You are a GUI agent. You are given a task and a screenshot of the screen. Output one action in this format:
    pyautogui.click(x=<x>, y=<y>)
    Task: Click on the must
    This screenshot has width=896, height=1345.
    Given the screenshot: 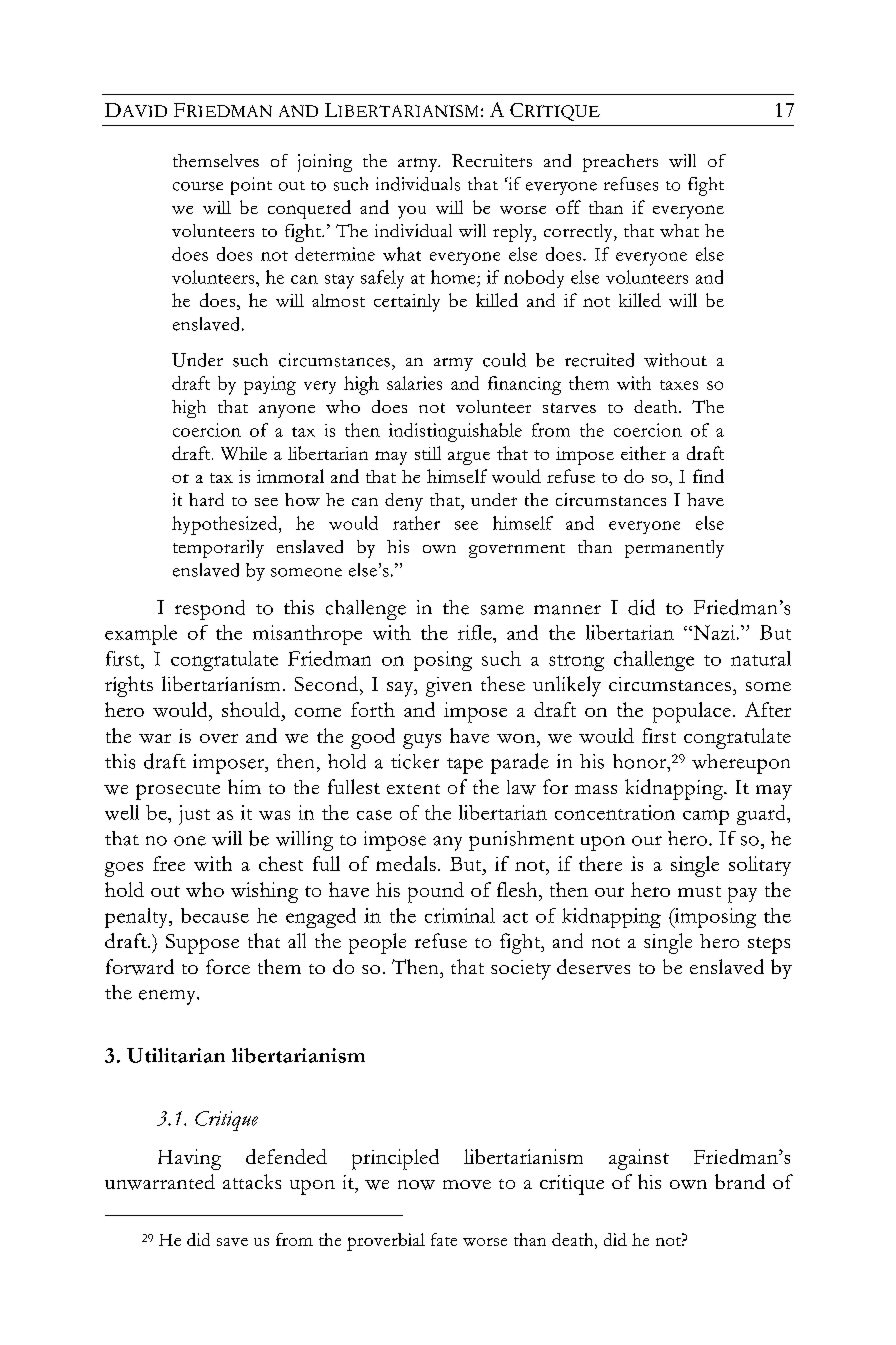 What is the action you would take?
    pyautogui.click(x=699, y=891)
